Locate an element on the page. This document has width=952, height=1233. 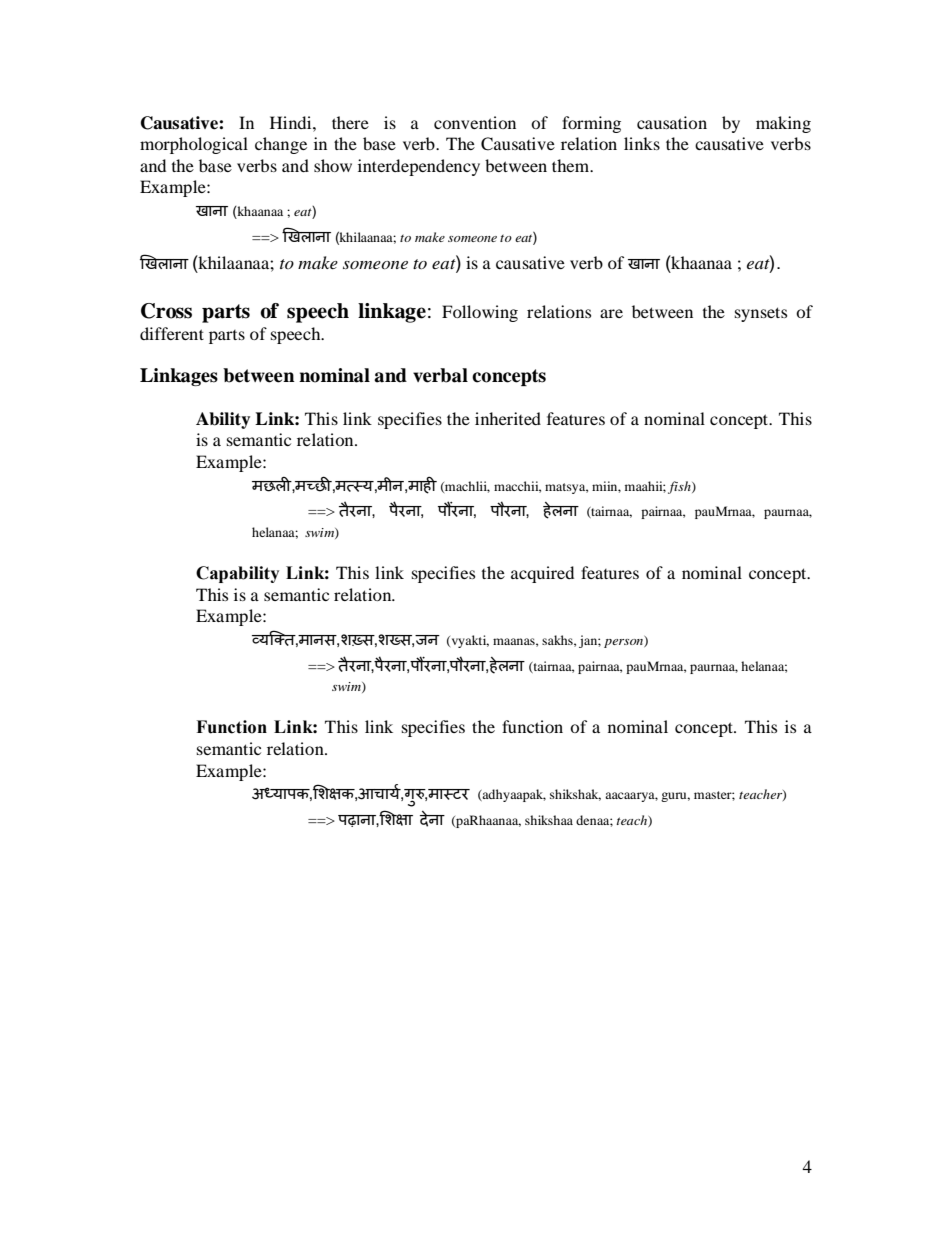
change is located at coordinates (281, 145).
